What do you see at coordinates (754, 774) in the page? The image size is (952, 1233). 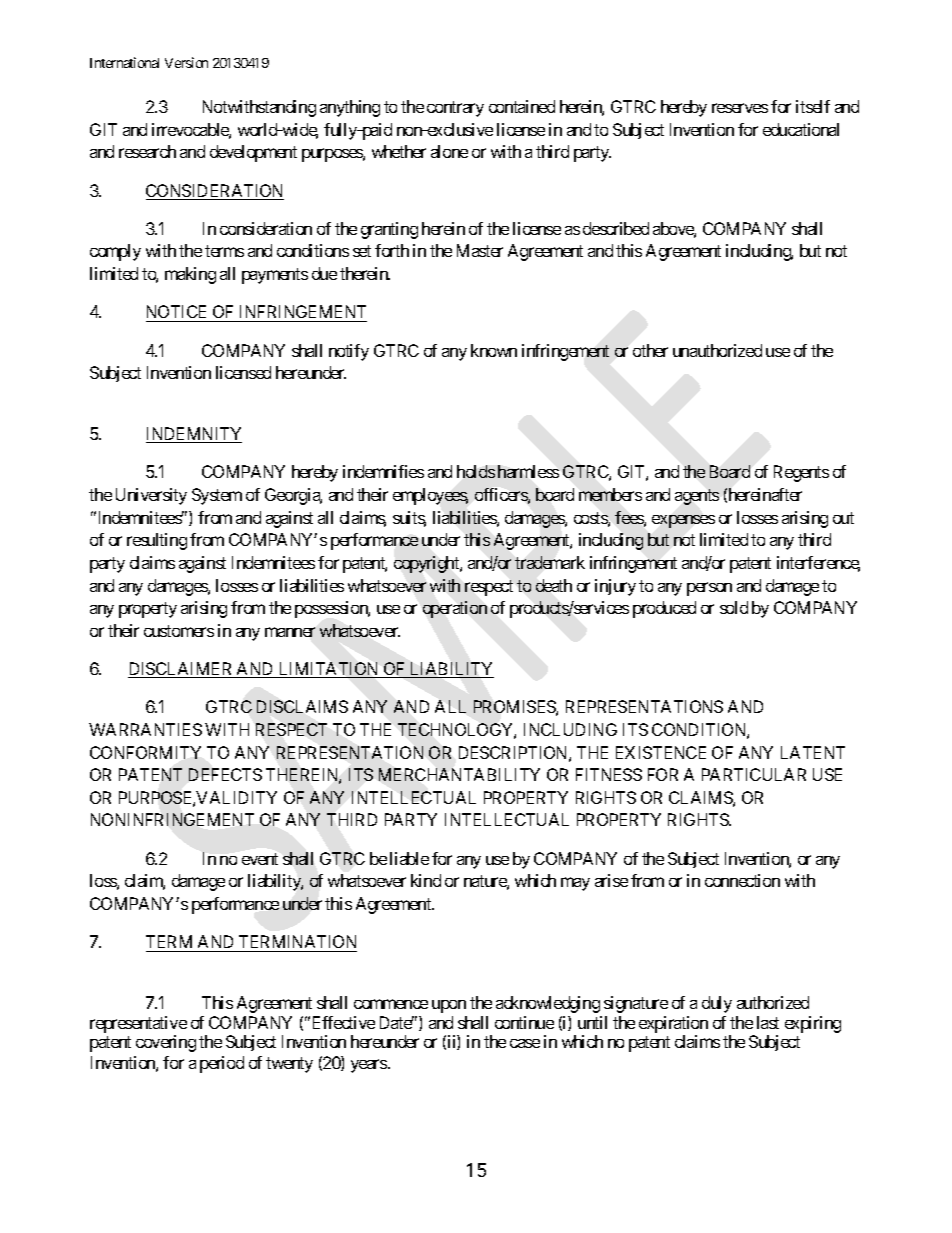 I see `PARTICULAR` at bounding box center [754, 774].
